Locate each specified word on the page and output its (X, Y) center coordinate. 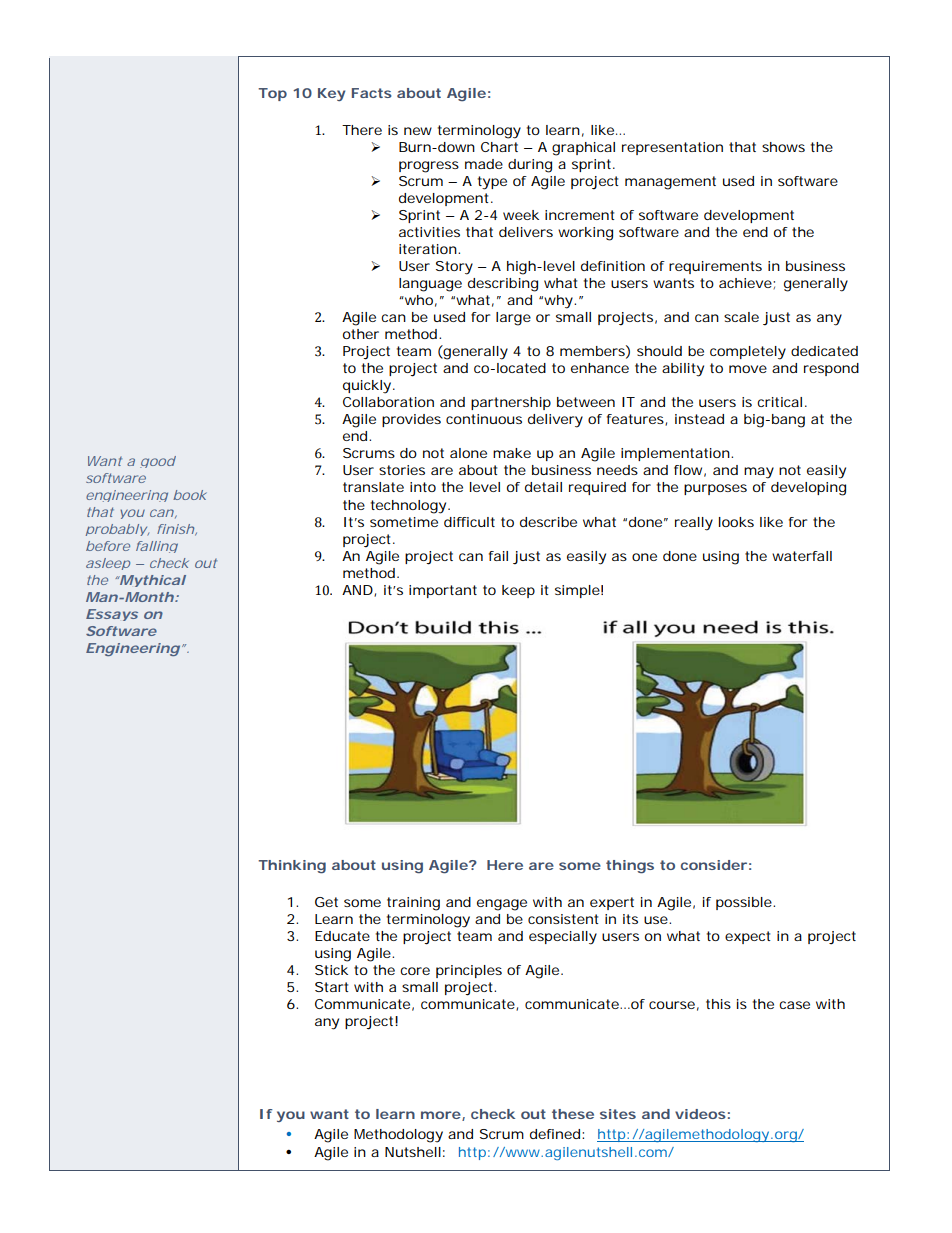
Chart (499, 147)
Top (272, 94)
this (718, 1004)
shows (783, 147)
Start (331, 987)
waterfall (802, 556)
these (573, 1114)
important (443, 591)
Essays (112, 615)
